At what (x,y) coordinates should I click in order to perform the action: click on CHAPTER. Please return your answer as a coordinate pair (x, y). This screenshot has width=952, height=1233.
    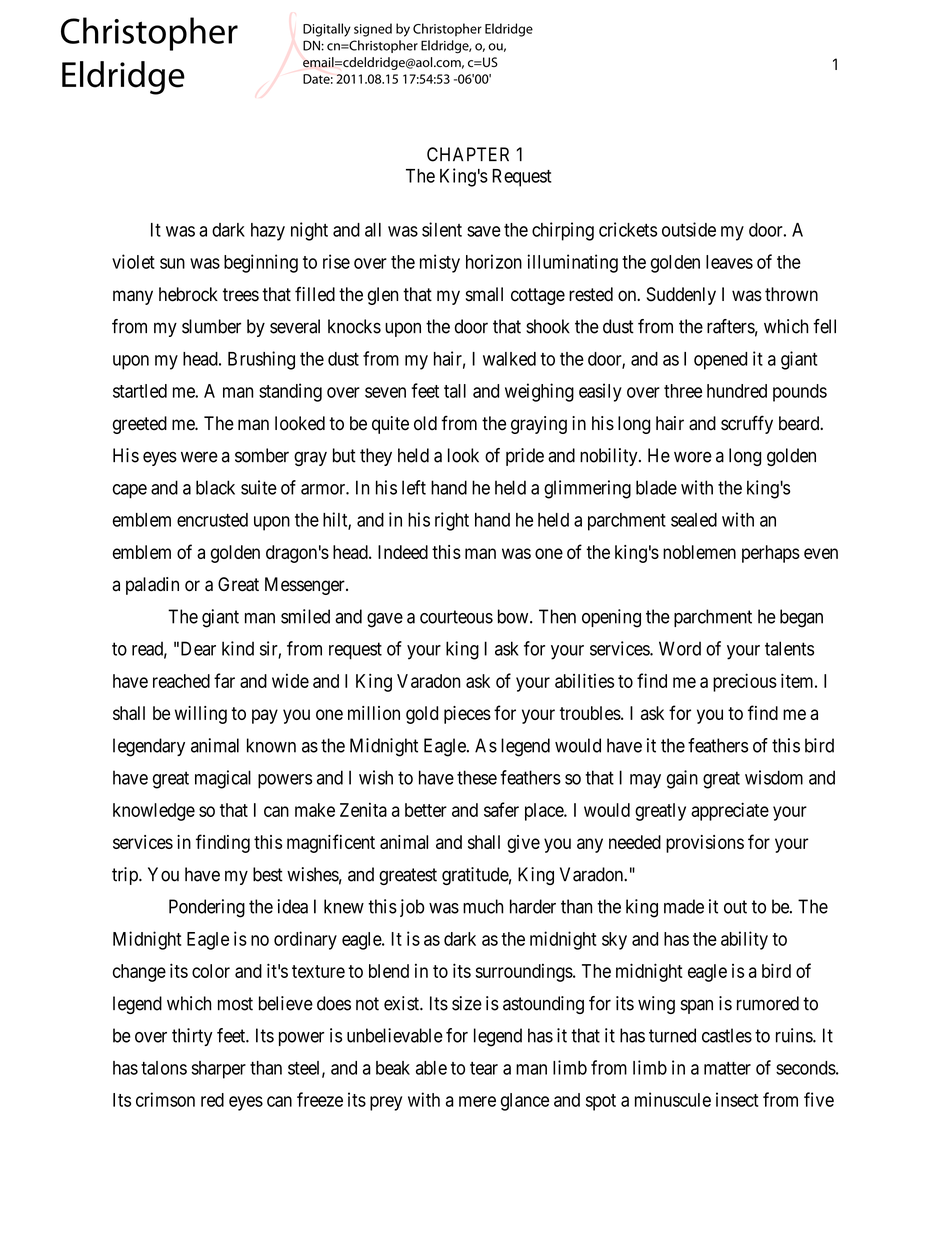
    Looking at the image, I should click on (468, 154).
